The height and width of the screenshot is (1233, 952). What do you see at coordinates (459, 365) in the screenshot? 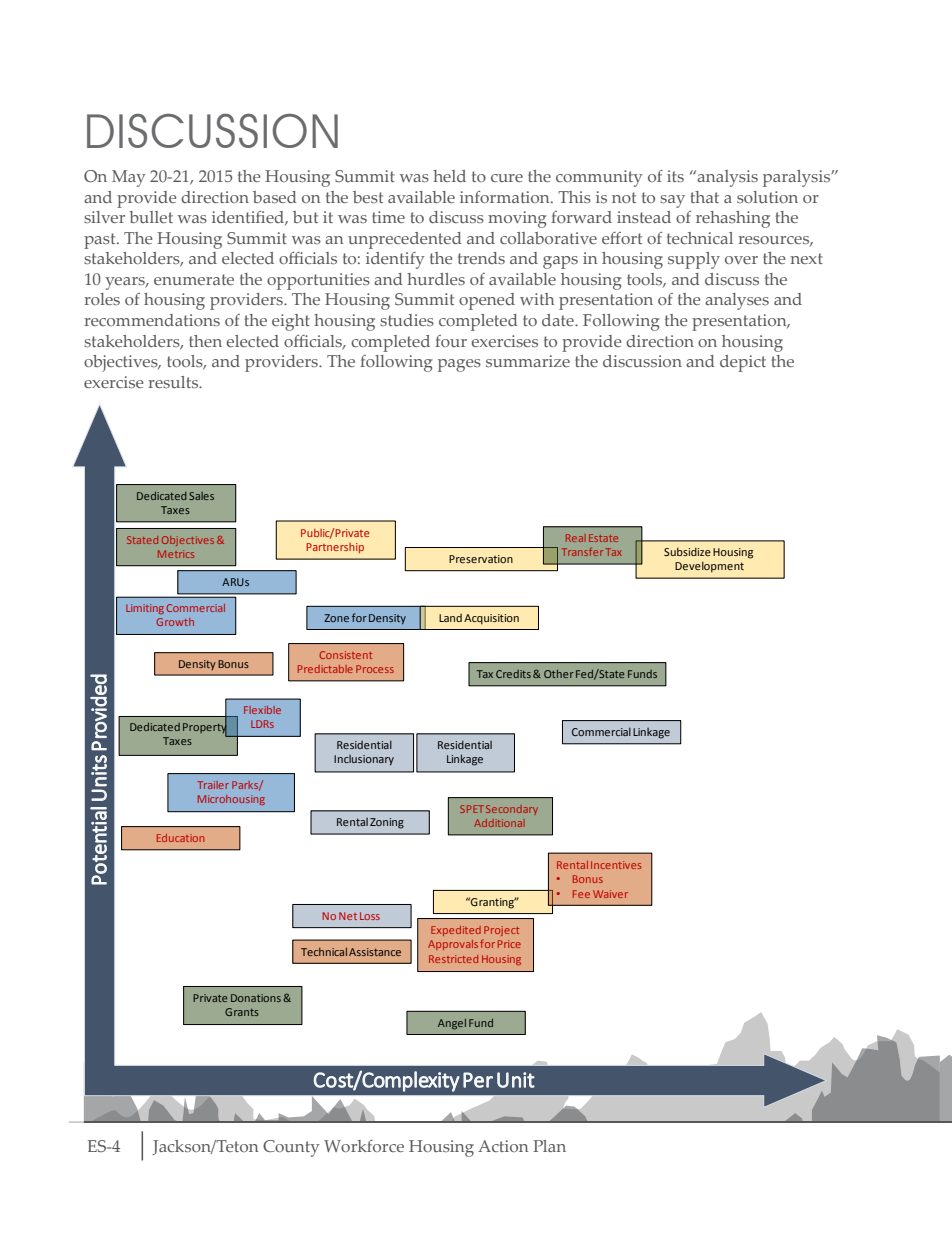
I see `pages` at bounding box center [459, 365].
